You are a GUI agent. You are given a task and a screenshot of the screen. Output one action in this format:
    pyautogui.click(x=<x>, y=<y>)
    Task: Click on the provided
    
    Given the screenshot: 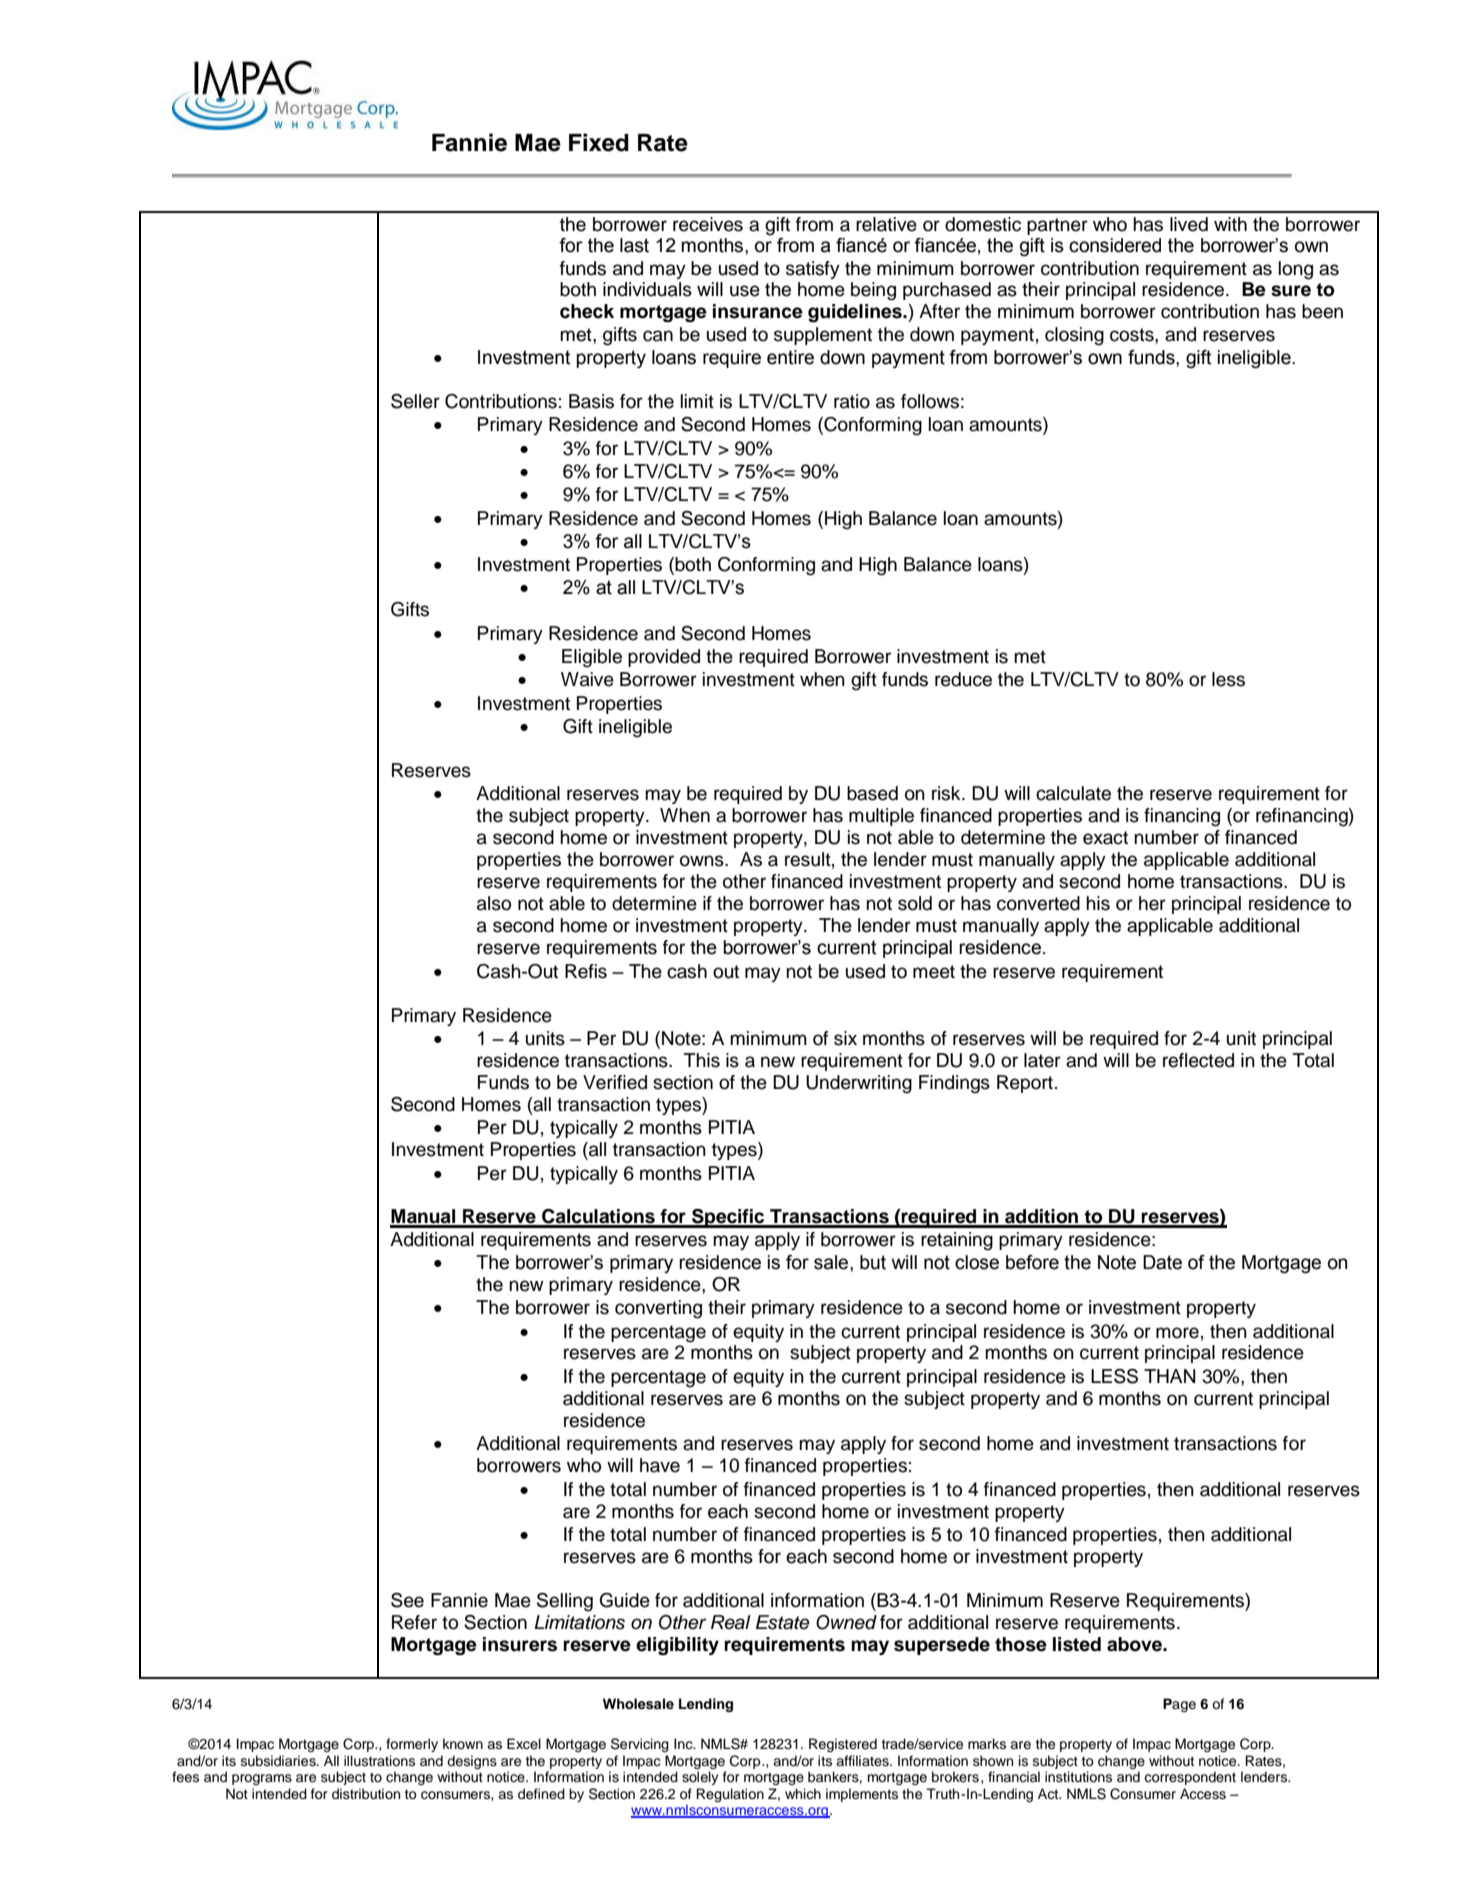 What is the action you would take?
    pyautogui.click(x=664, y=658)
